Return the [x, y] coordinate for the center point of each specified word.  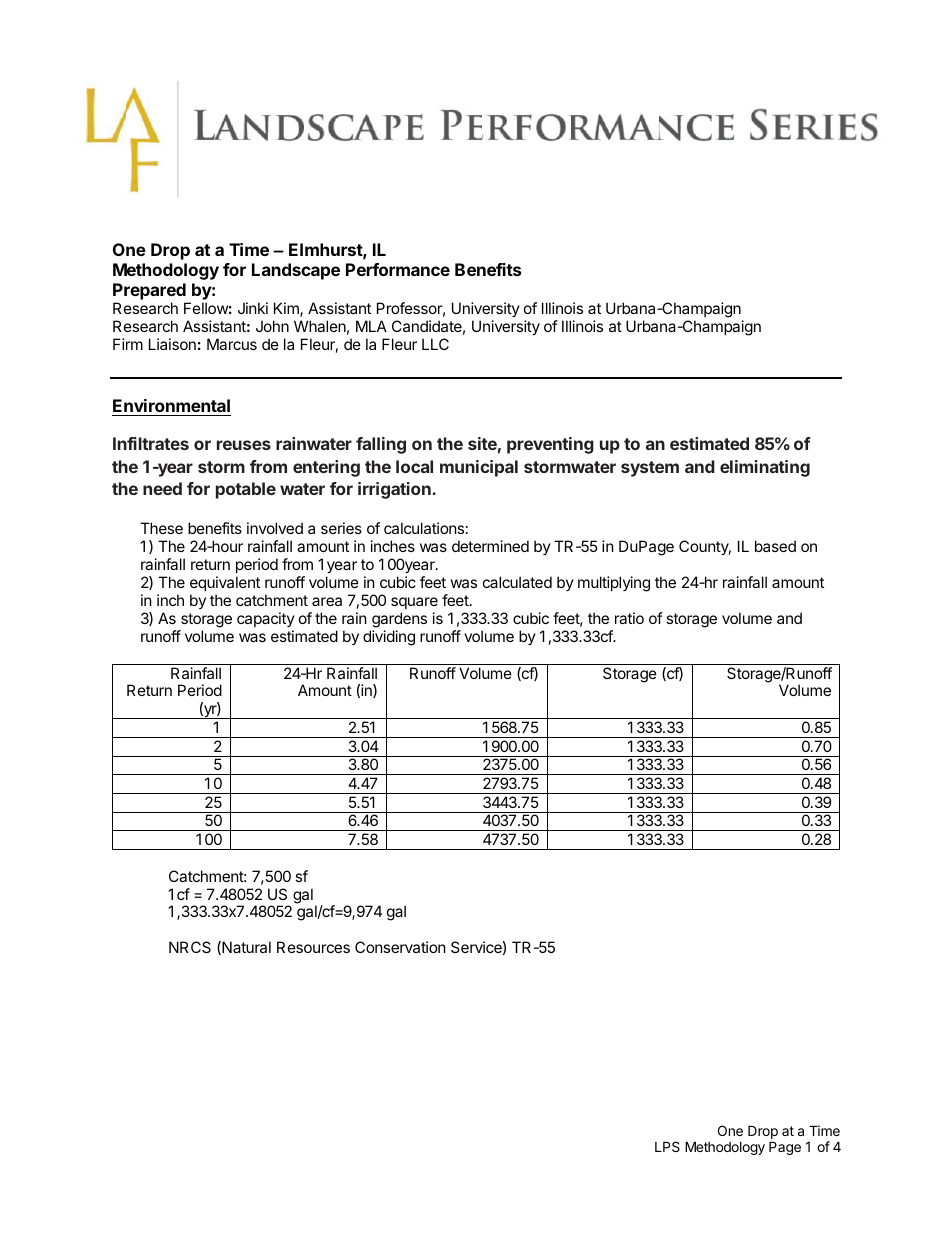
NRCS [190, 947]
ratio [629, 618]
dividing [389, 638]
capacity [266, 619]
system [650, 469]
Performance [398, 269]
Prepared [149, 291]
